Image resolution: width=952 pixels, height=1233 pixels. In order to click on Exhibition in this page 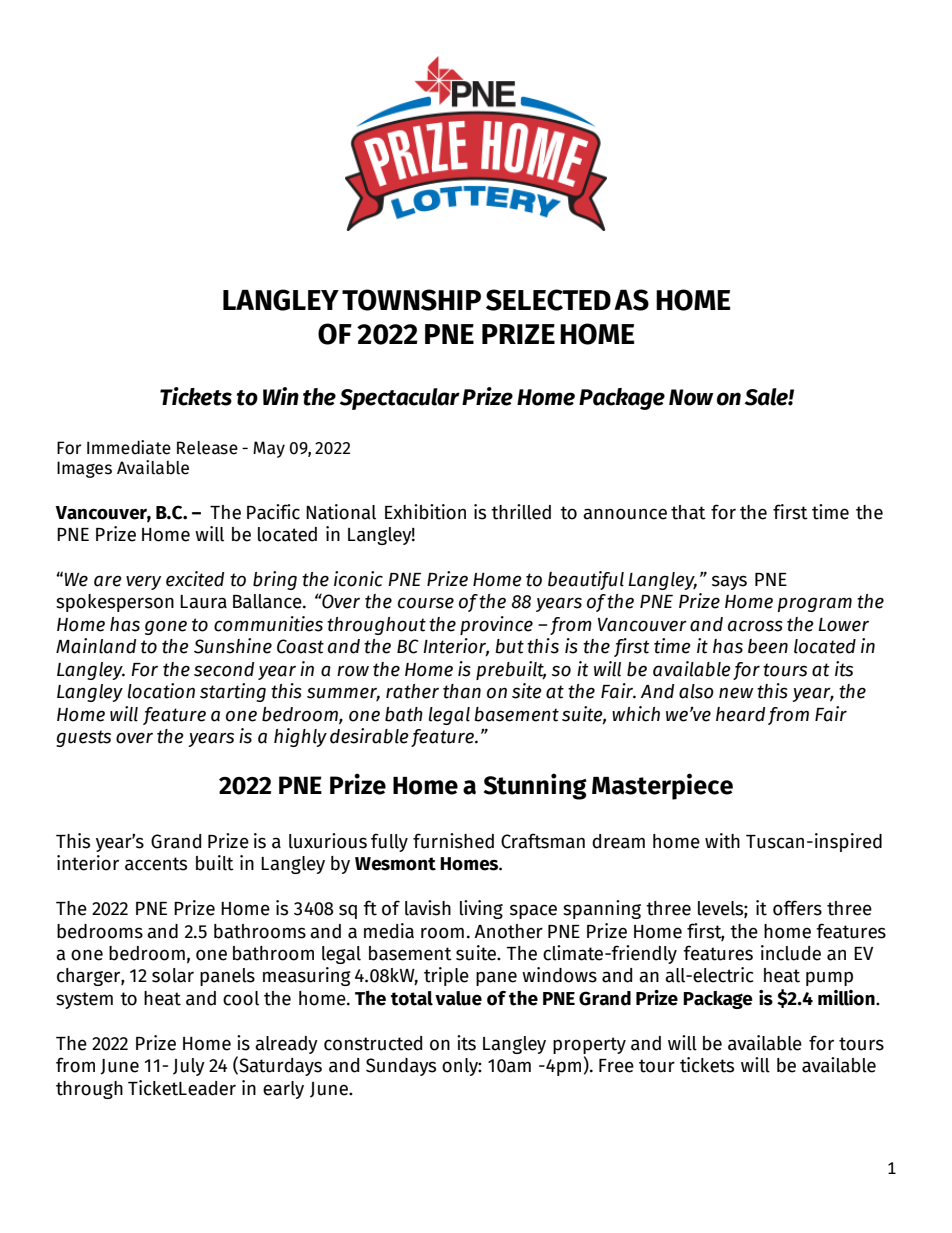, I will do `click(425, 512)`.
